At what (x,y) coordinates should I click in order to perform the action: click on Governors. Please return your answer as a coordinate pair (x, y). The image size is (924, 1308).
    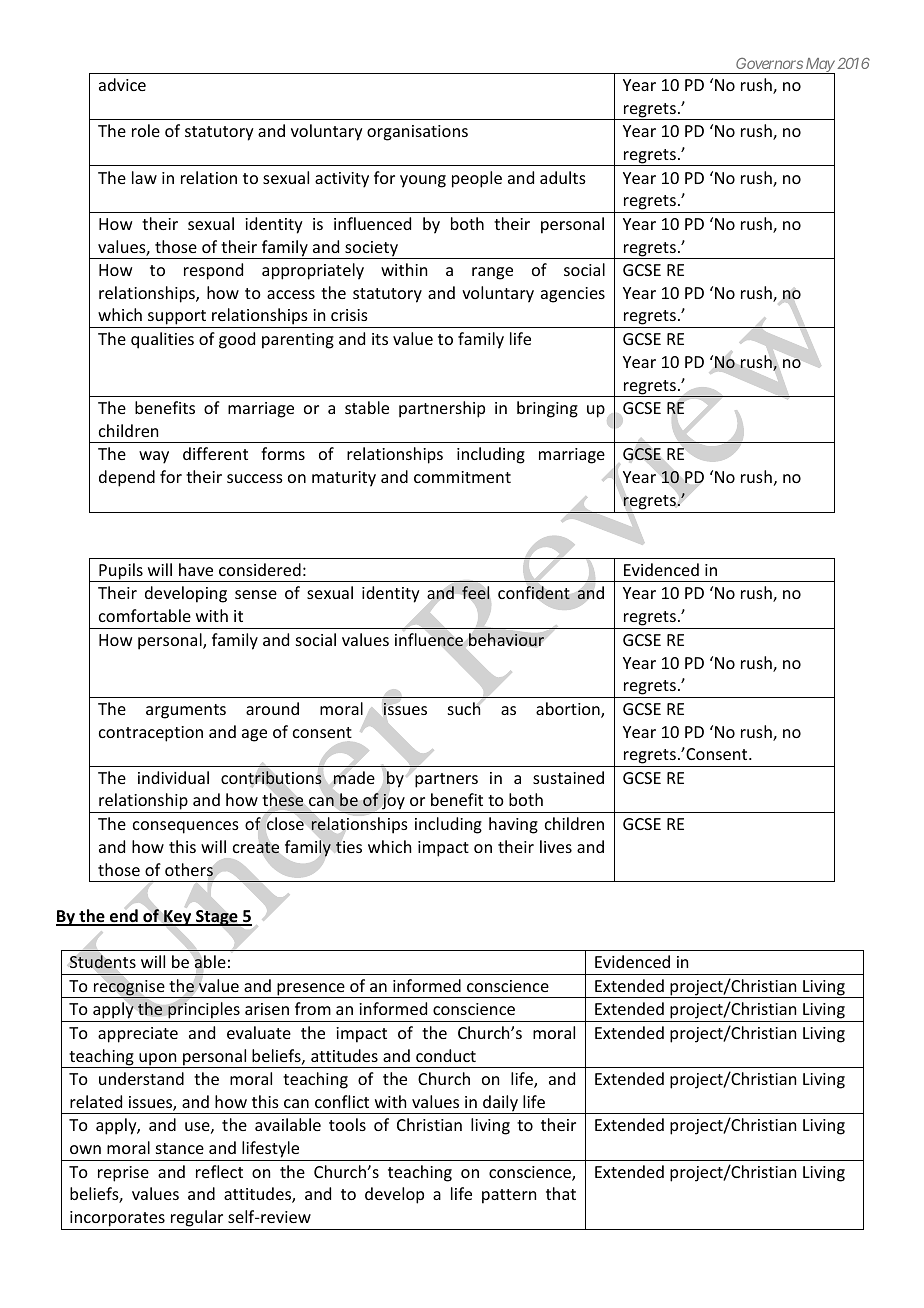
    Looking at the image, I should click on (769, 63).
